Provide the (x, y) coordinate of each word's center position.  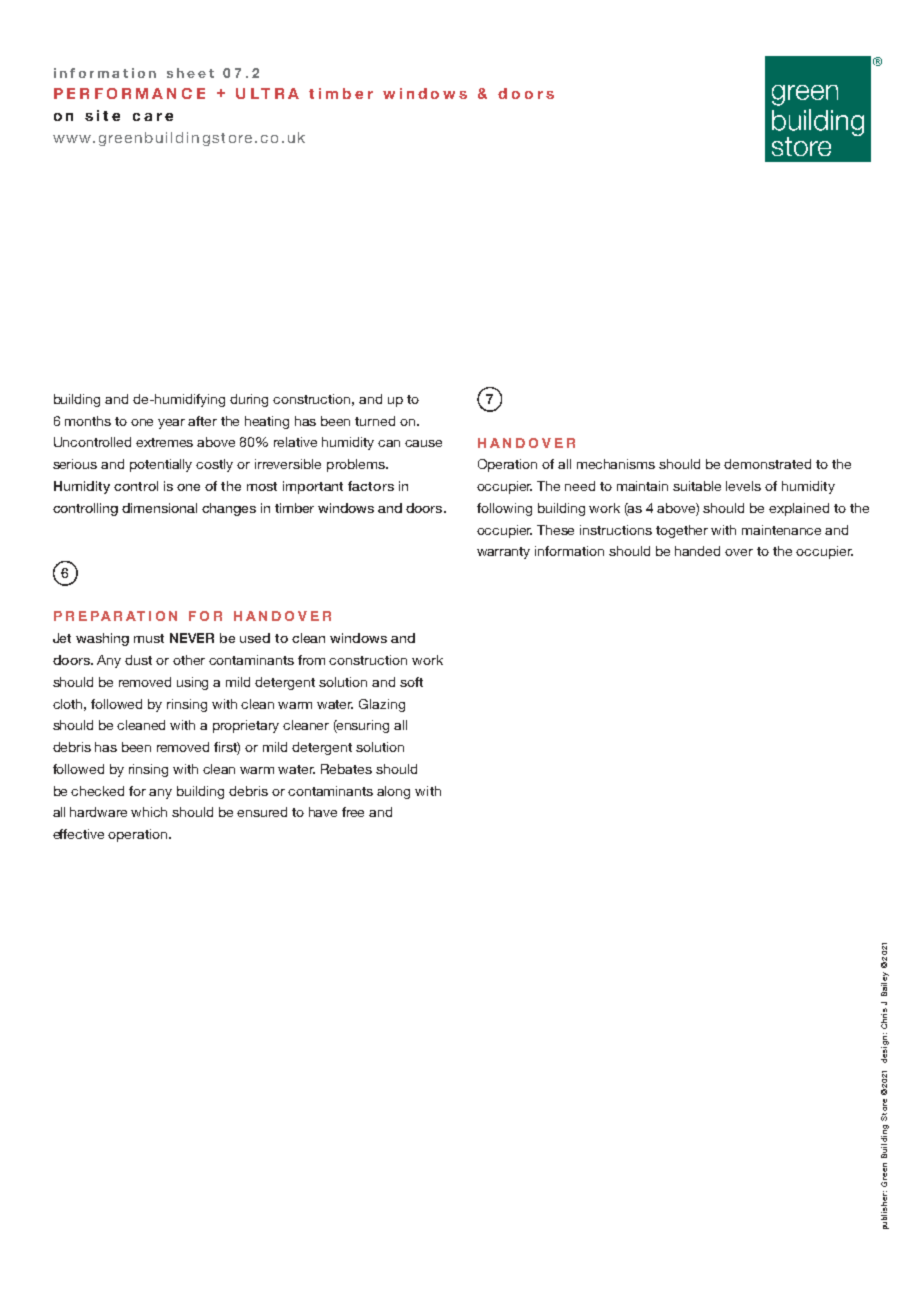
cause (423, 443)
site (102, 115)
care (153, 117)
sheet (190, 73)
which (149, 812)
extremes (164, 442)
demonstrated (767, 464)
